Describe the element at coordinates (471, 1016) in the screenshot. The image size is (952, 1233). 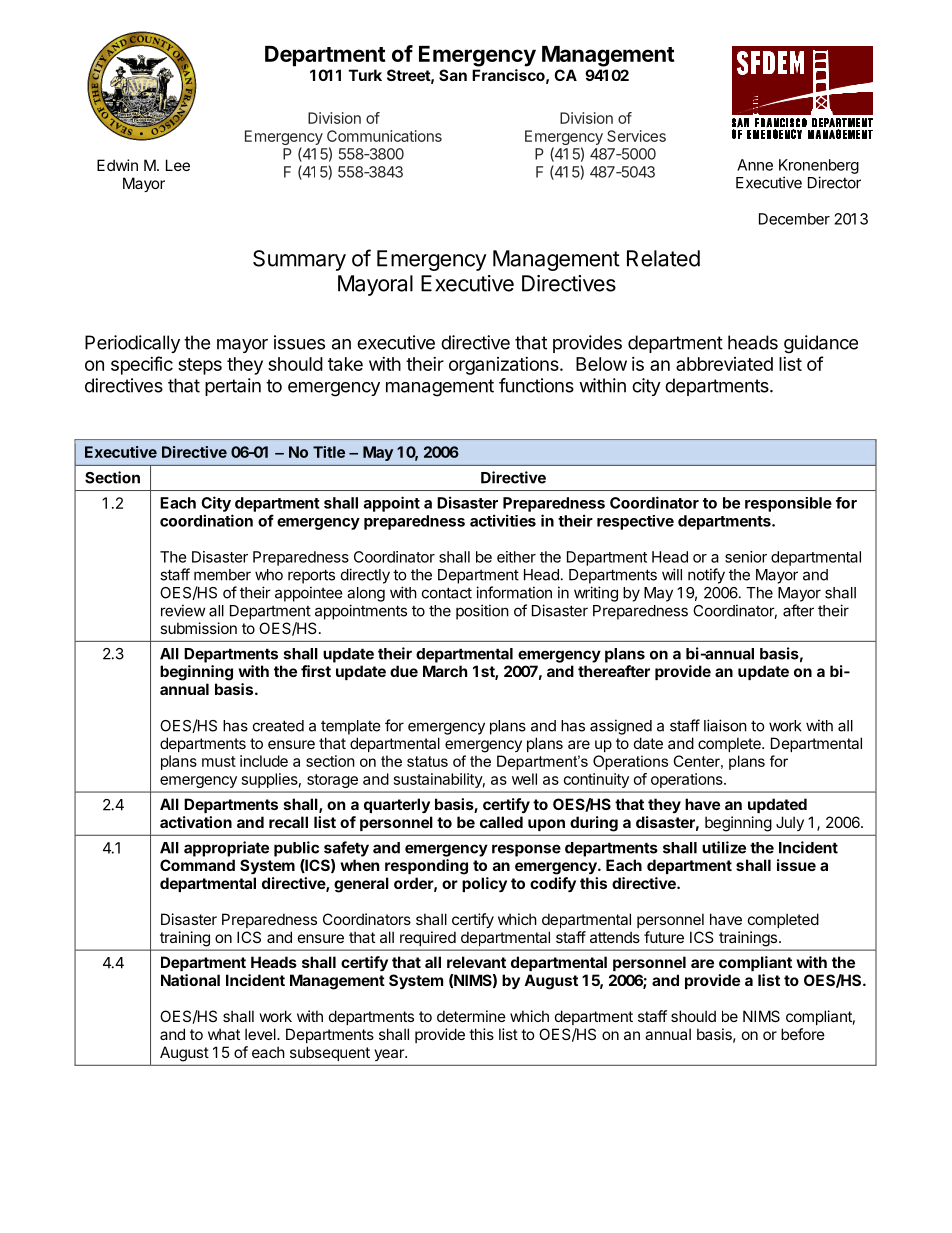
I see `determine` at that location.
